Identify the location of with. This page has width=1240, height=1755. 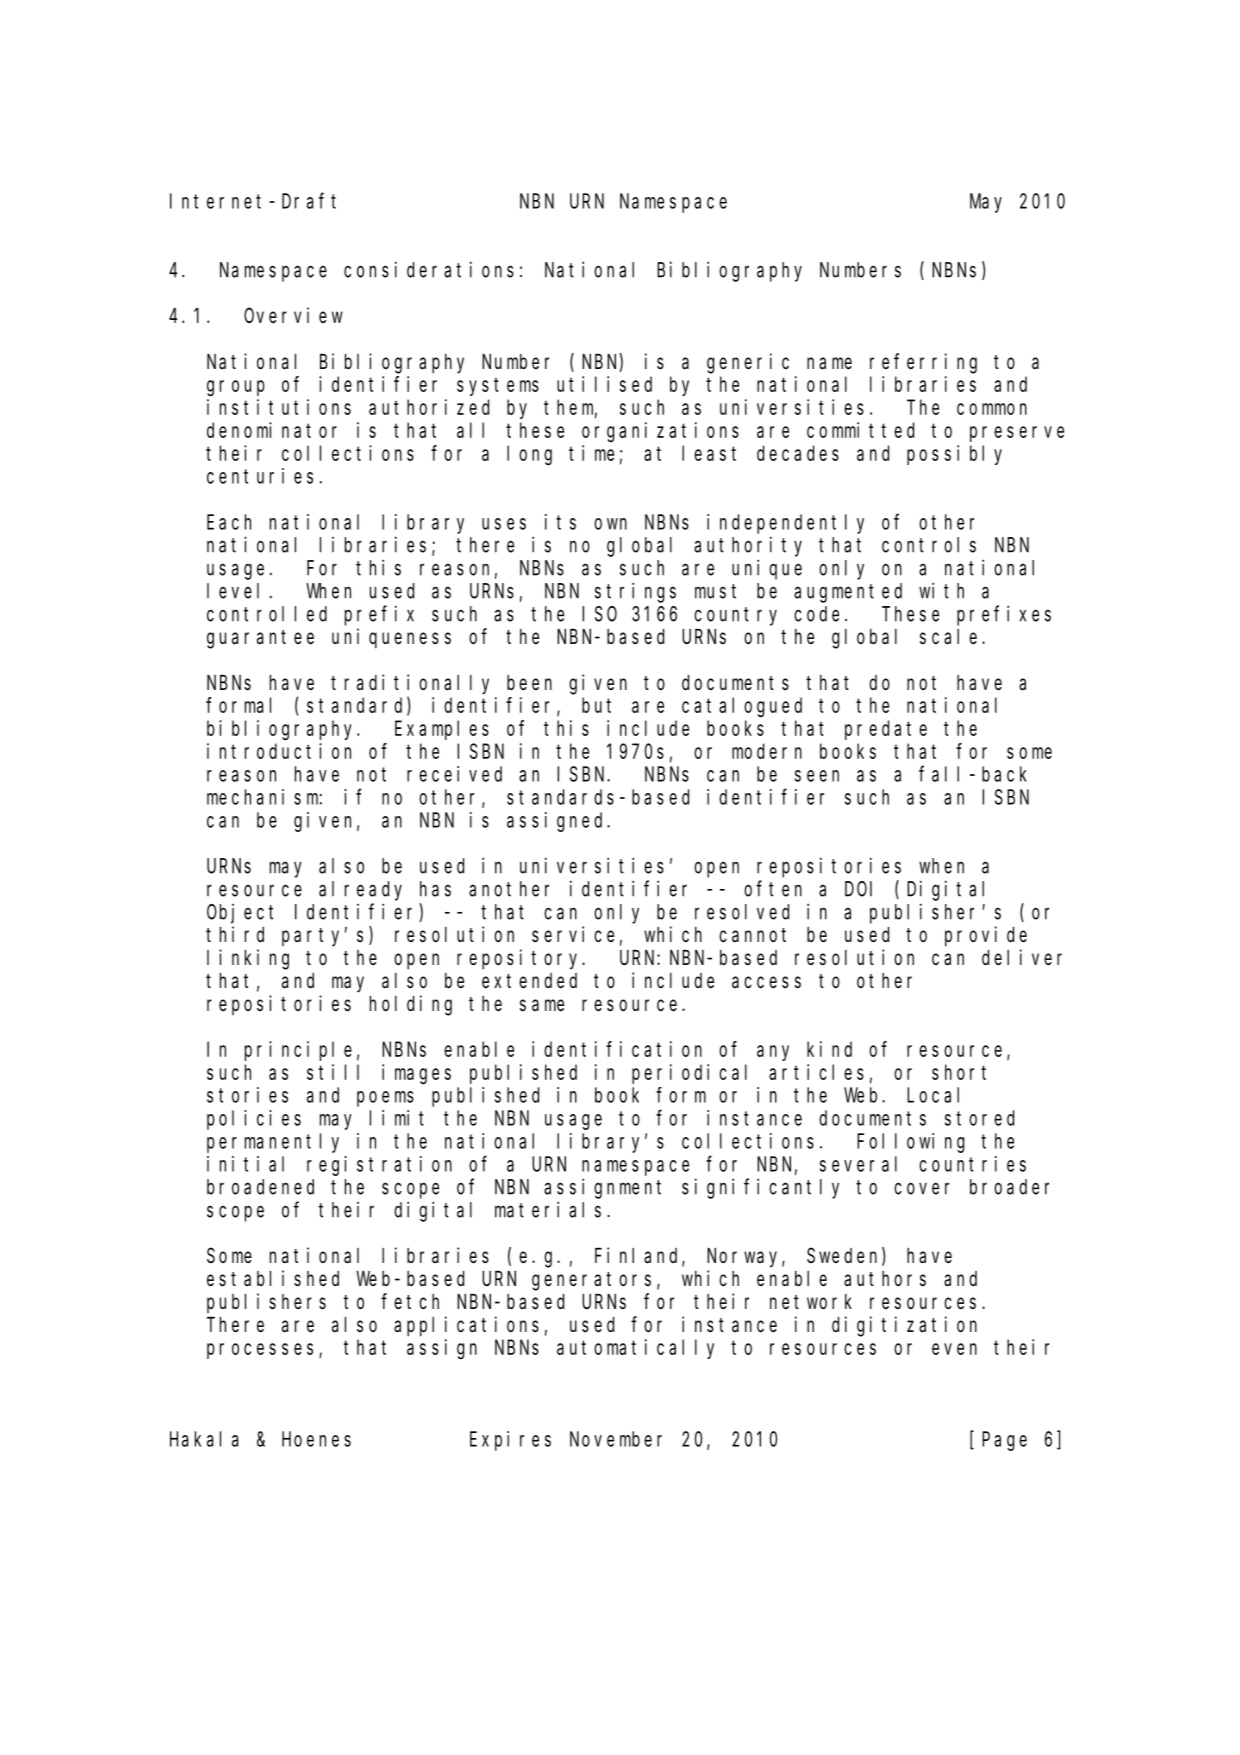
(941, 590).
